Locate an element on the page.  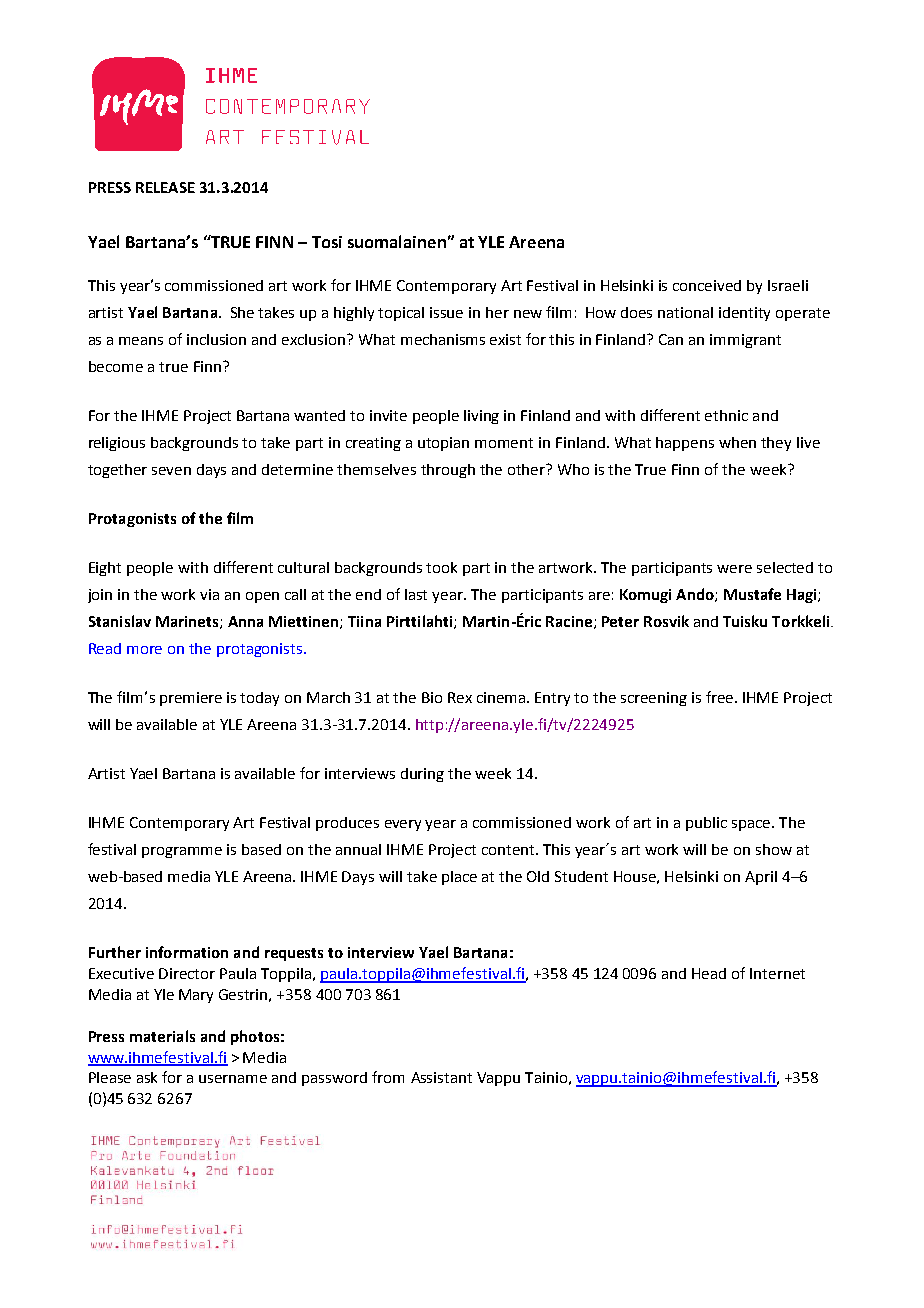
RELEASE is located at coordinates (165, 187).
